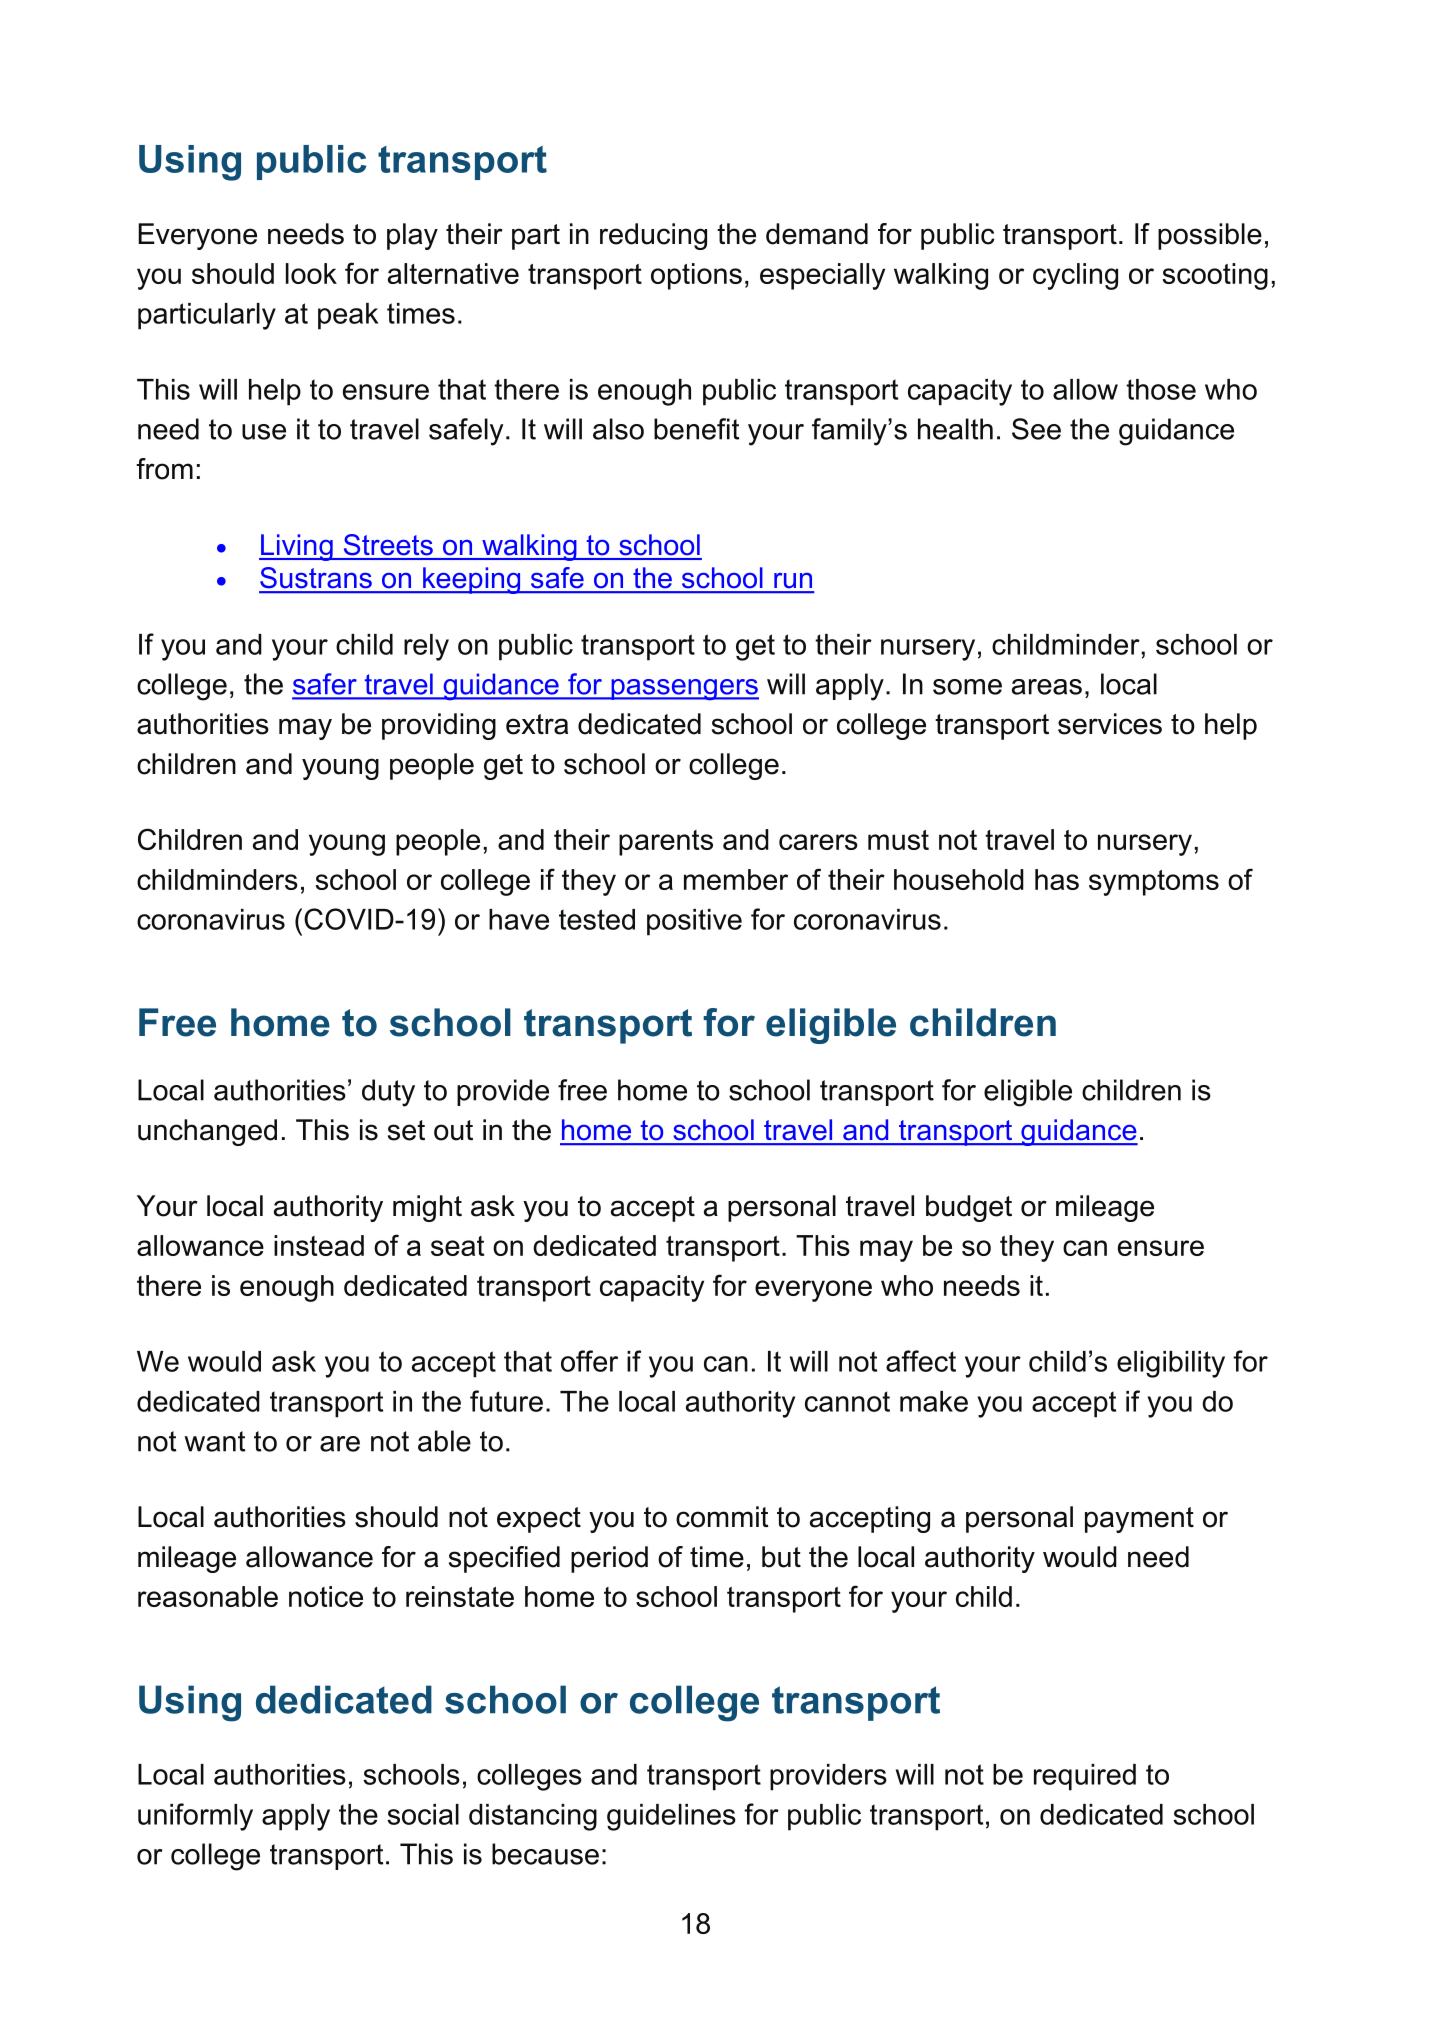  Describe the element at coordinates (694, 922) in the image. I see `positive` at that location.
